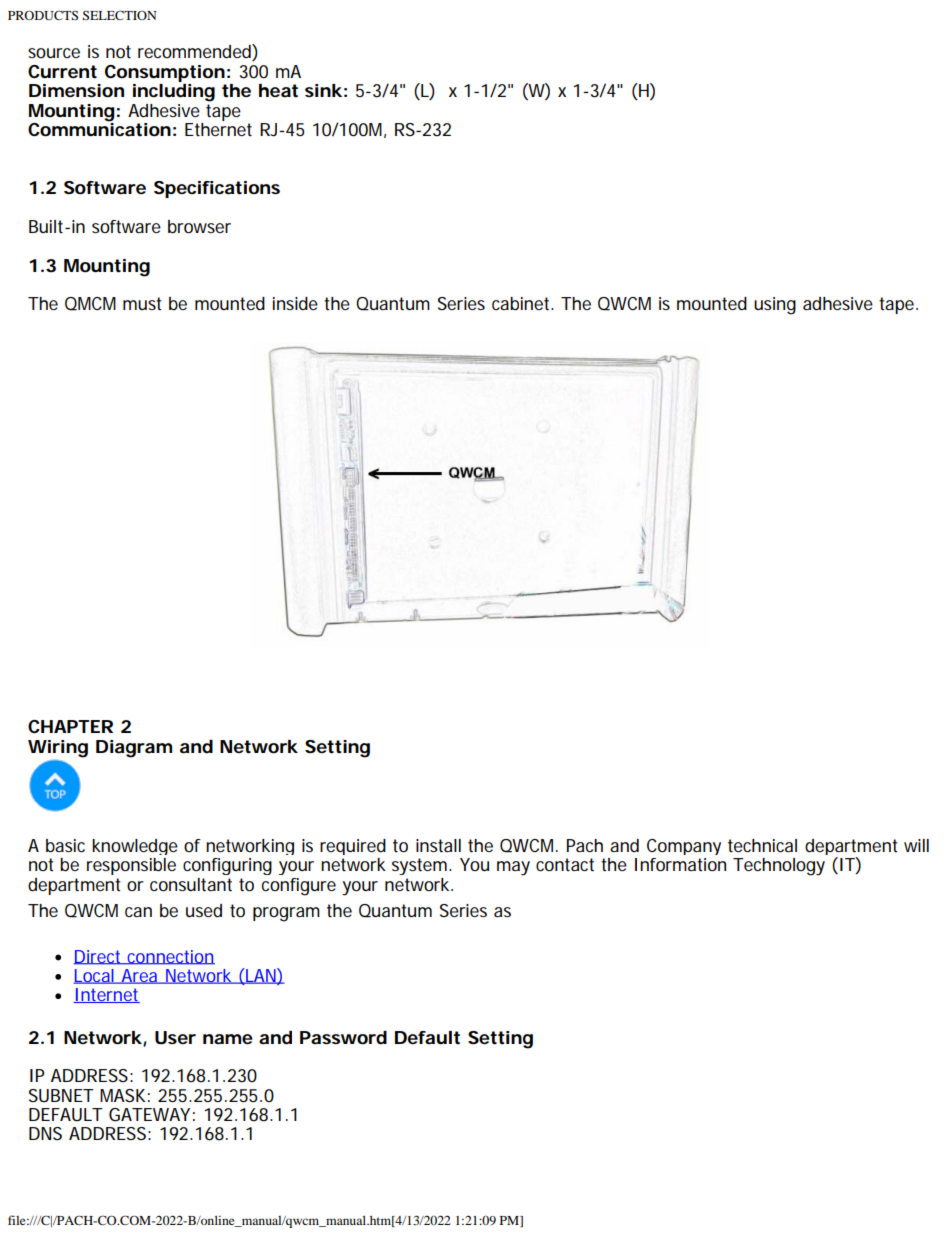  Describe the element at coordinates (149, 1114) in the image. I see `GATEWAY` at that location.
